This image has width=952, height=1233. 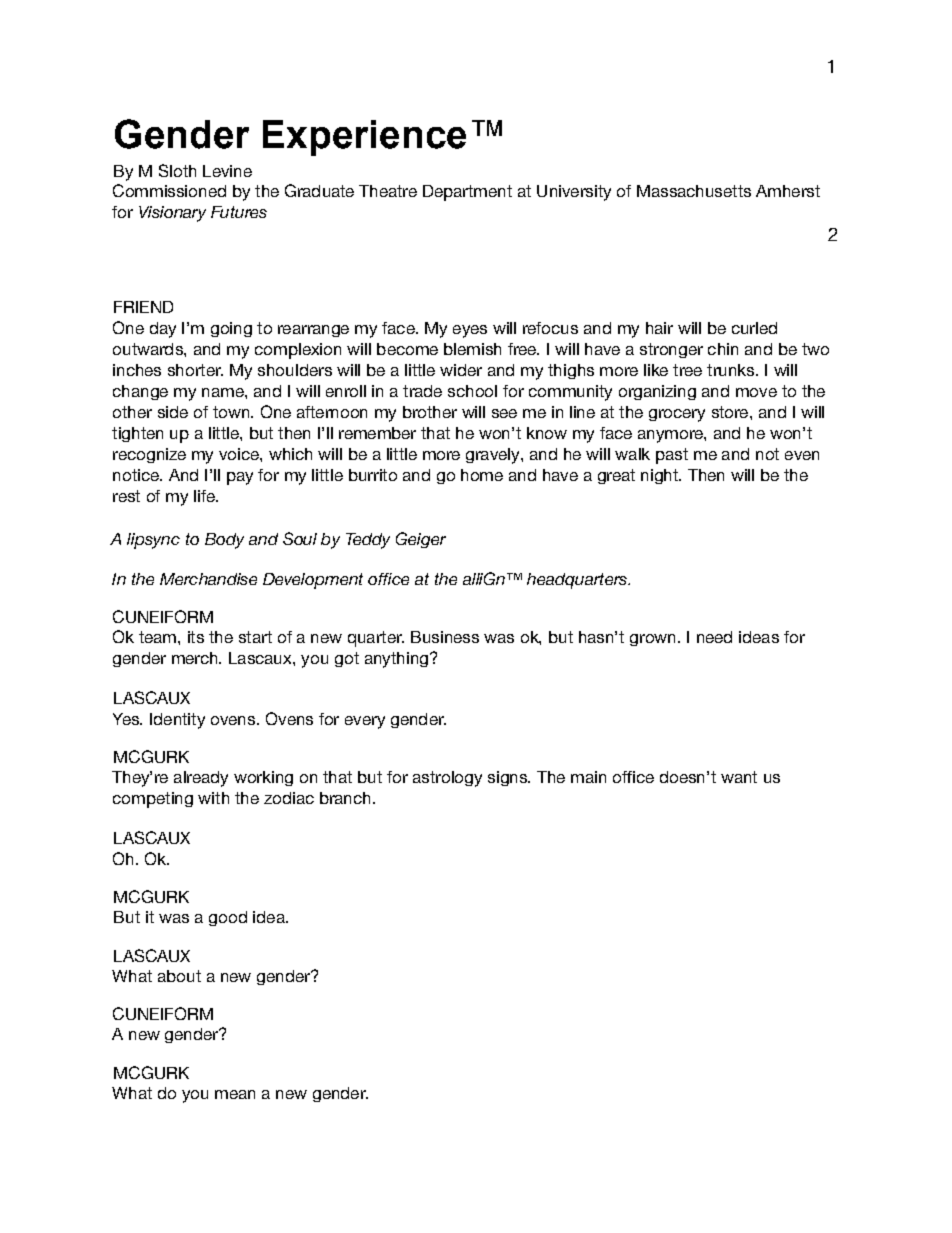 I want to click on chin, so click(x=723, y=349).
